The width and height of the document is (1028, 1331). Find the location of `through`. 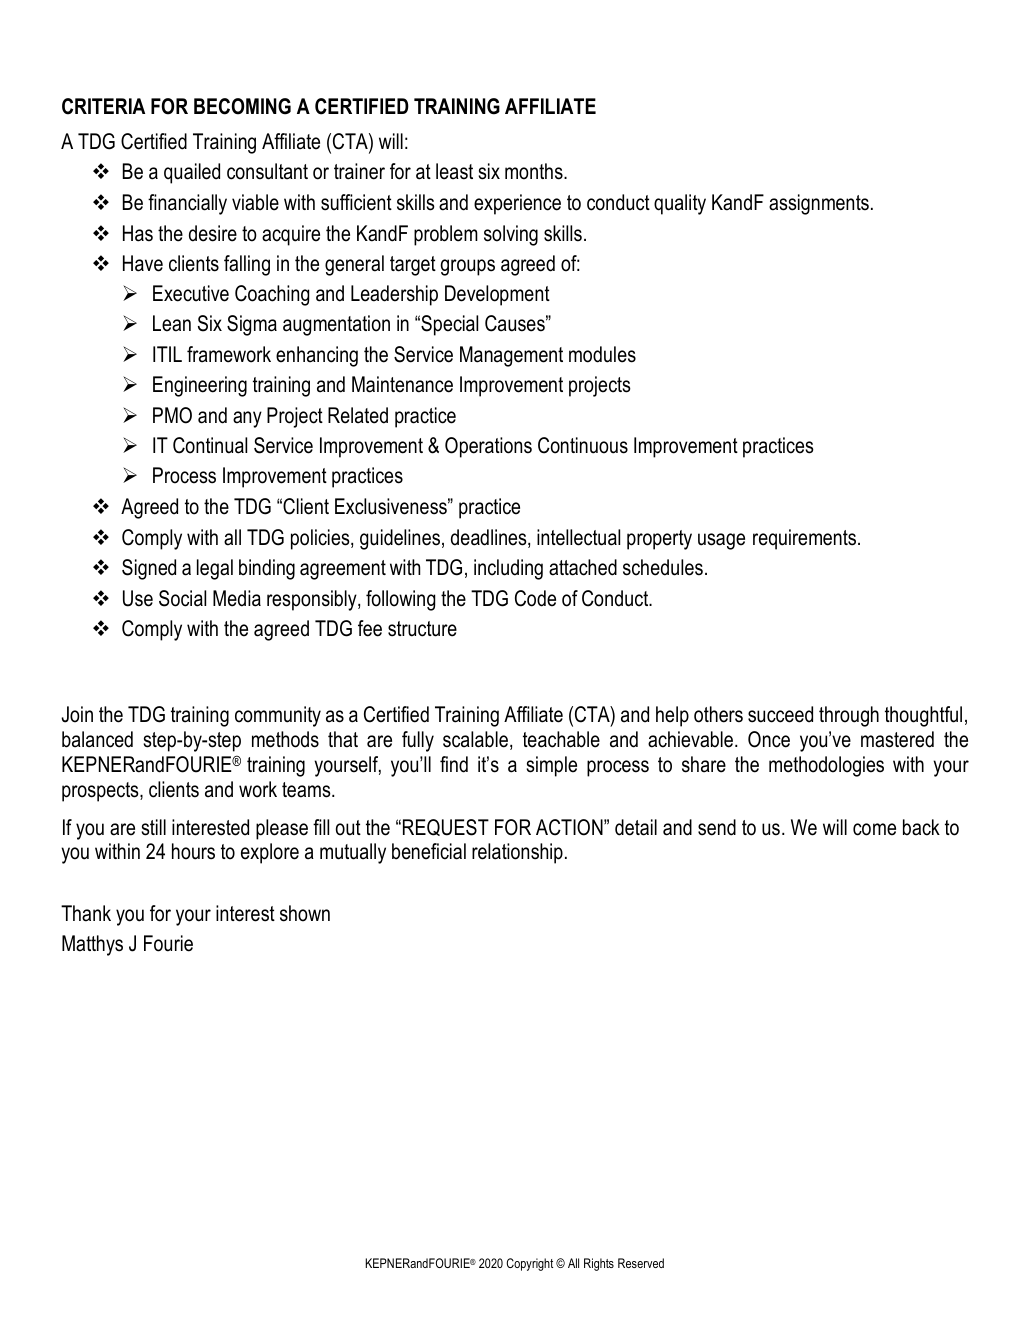

through is located at coordinates (849, 716).
